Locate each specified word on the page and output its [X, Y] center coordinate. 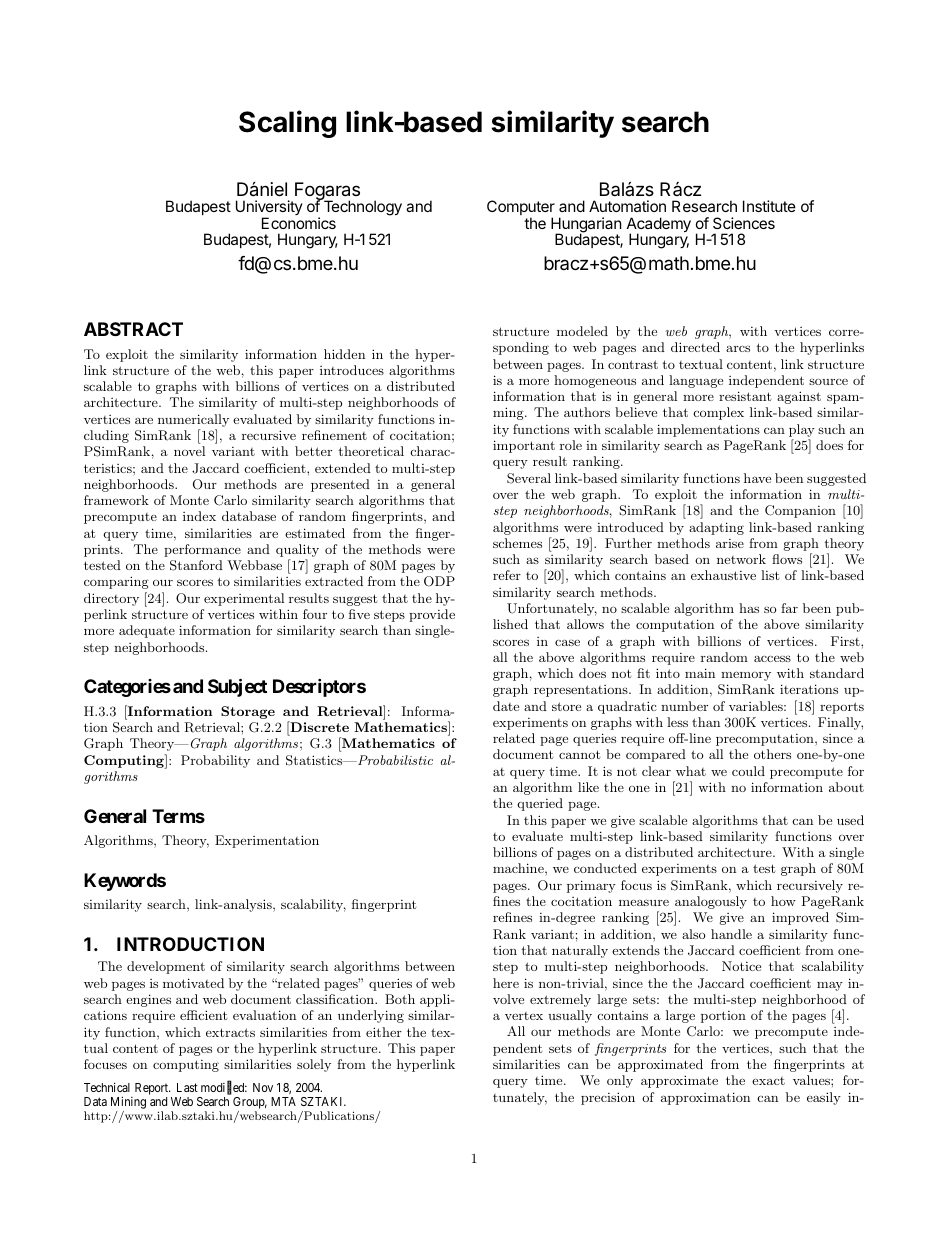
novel [189, 451]
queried [540, 804]
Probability [215, 761]
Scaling [287, 124]
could [748, 771]
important [524, 446]
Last [187, 1087]
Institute [769, 206]
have [757, 478]
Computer [521, 209]
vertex [524, 1016]
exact [768, 1081]
